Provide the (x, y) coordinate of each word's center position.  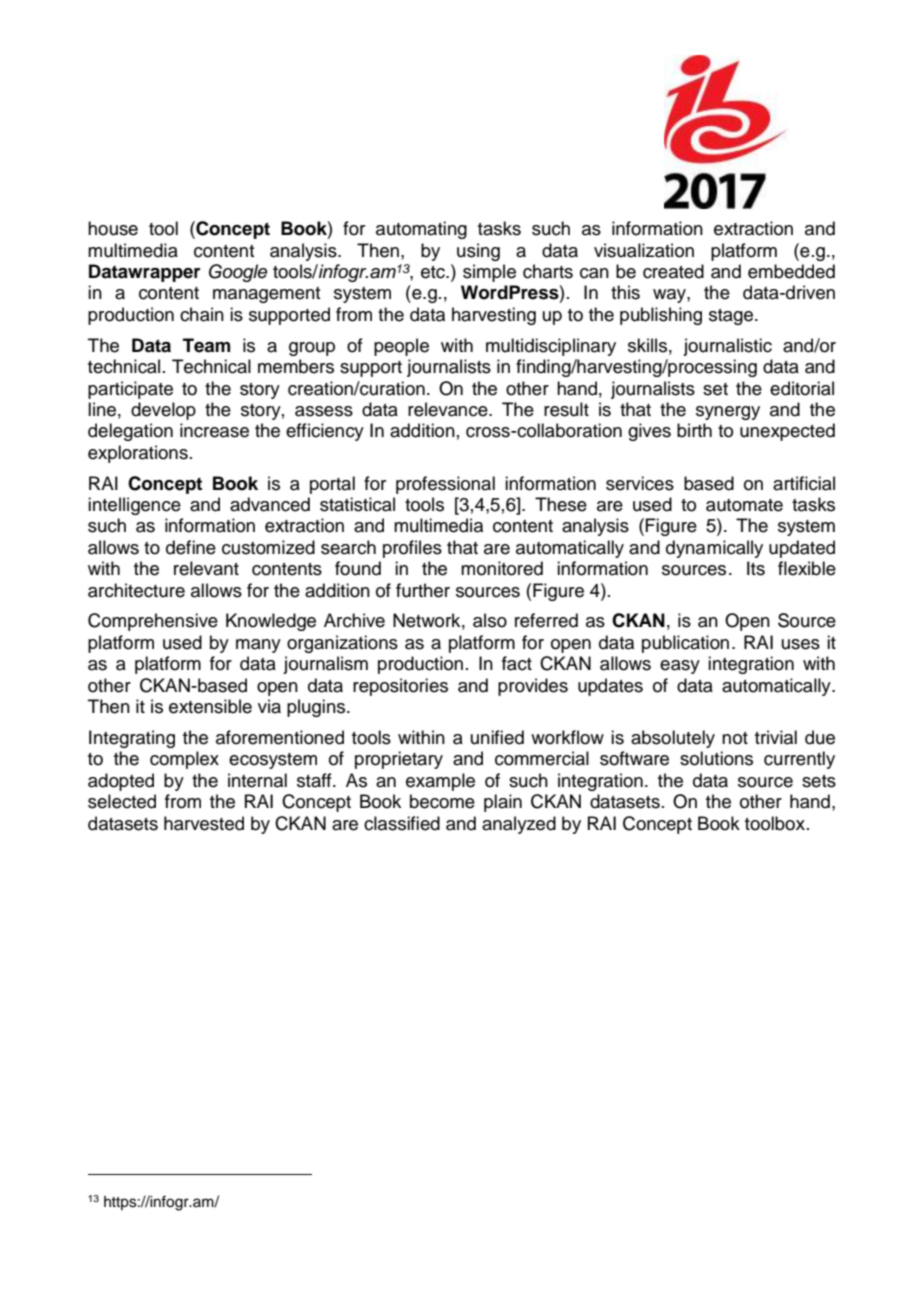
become (442, 801)
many (258, 646)
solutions (716, 758)
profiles (412, 549)
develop (163, 411)
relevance (449, 409)
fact (517, 663)
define (191, 547)
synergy (728, 413)
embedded (791, 271)
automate (744, 505)
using (478, 252)
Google (238, 273)
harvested (204, 823)
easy (680, 667)
